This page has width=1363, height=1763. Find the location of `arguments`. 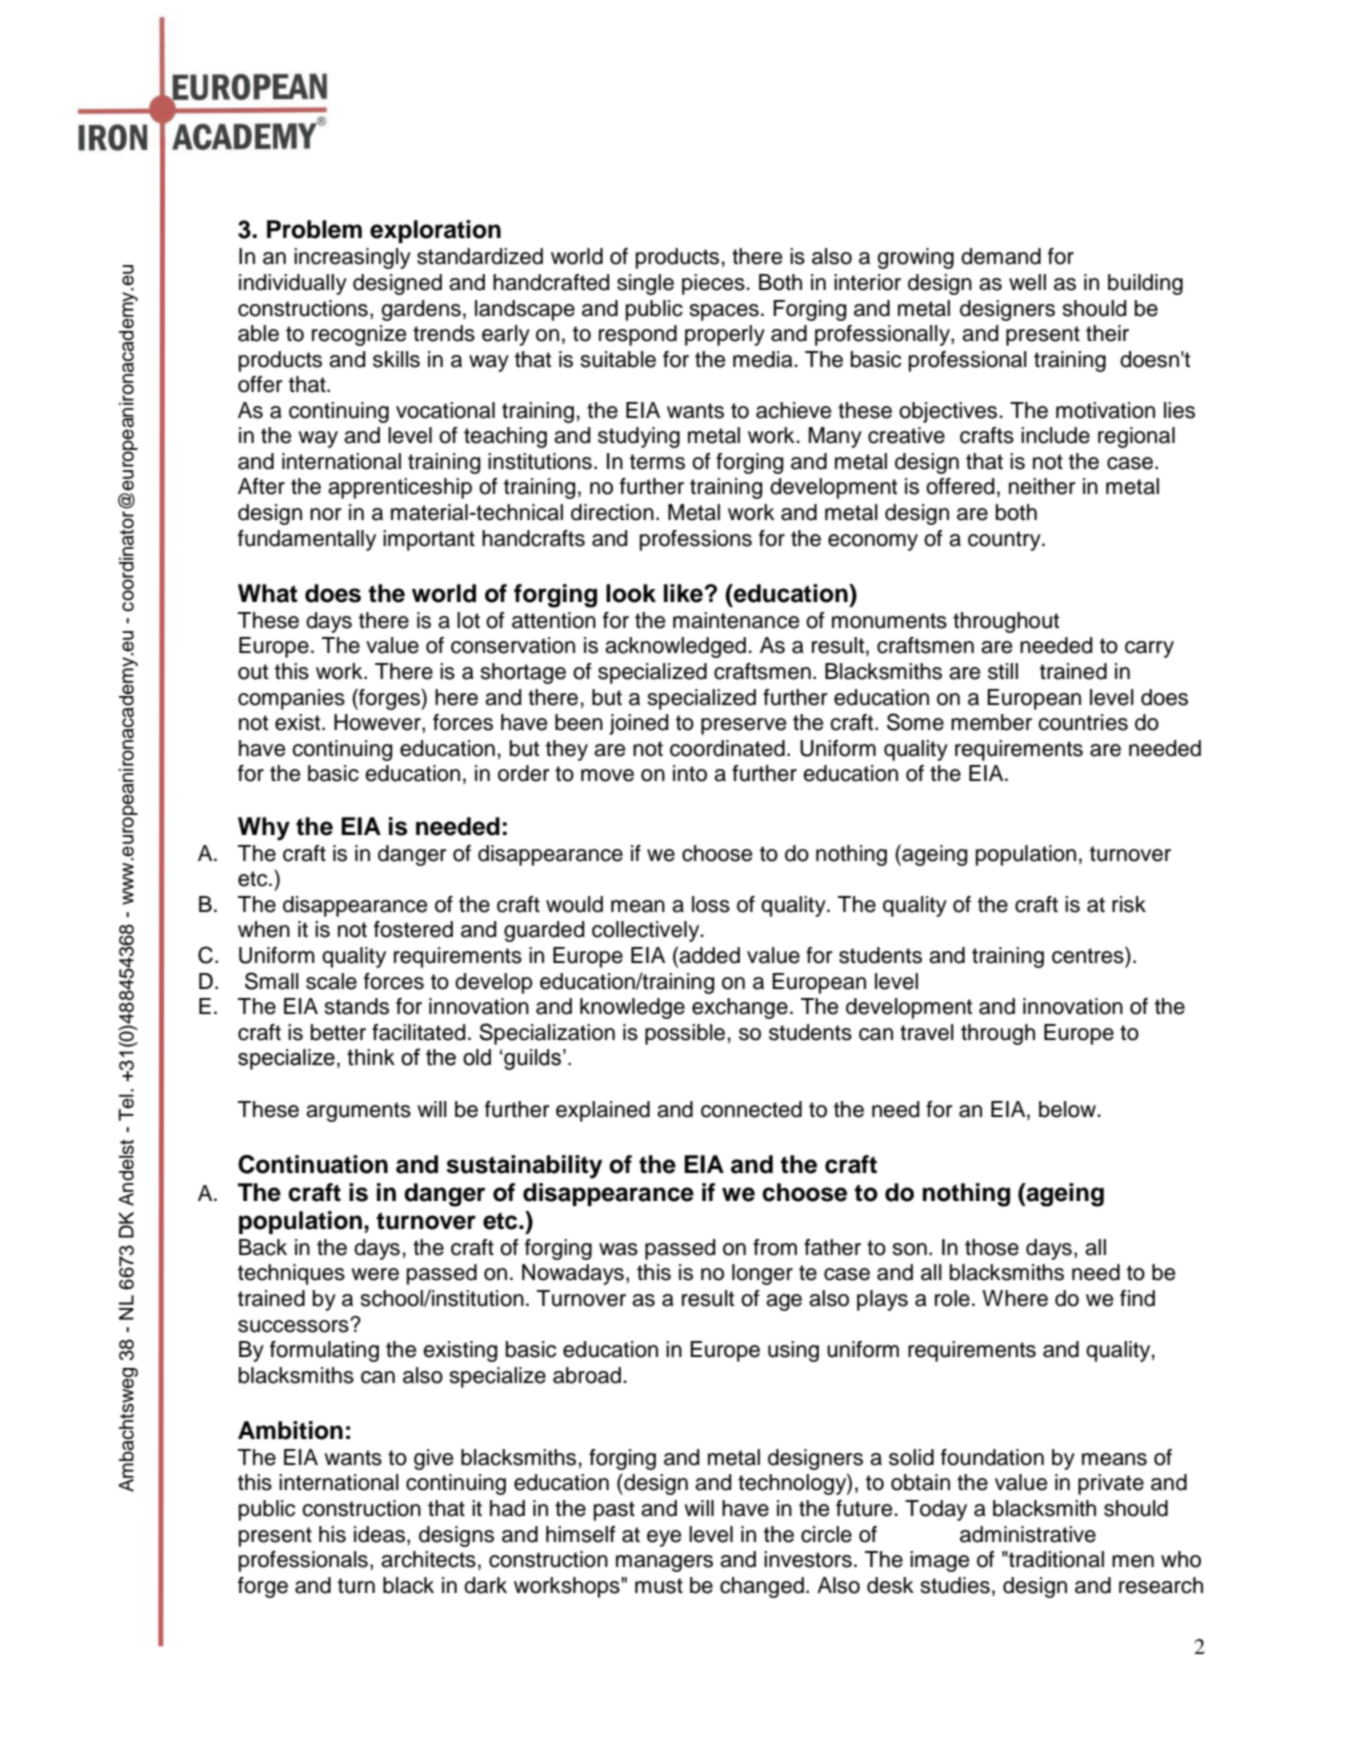

arguments is located at coordinates (358, 1112).
